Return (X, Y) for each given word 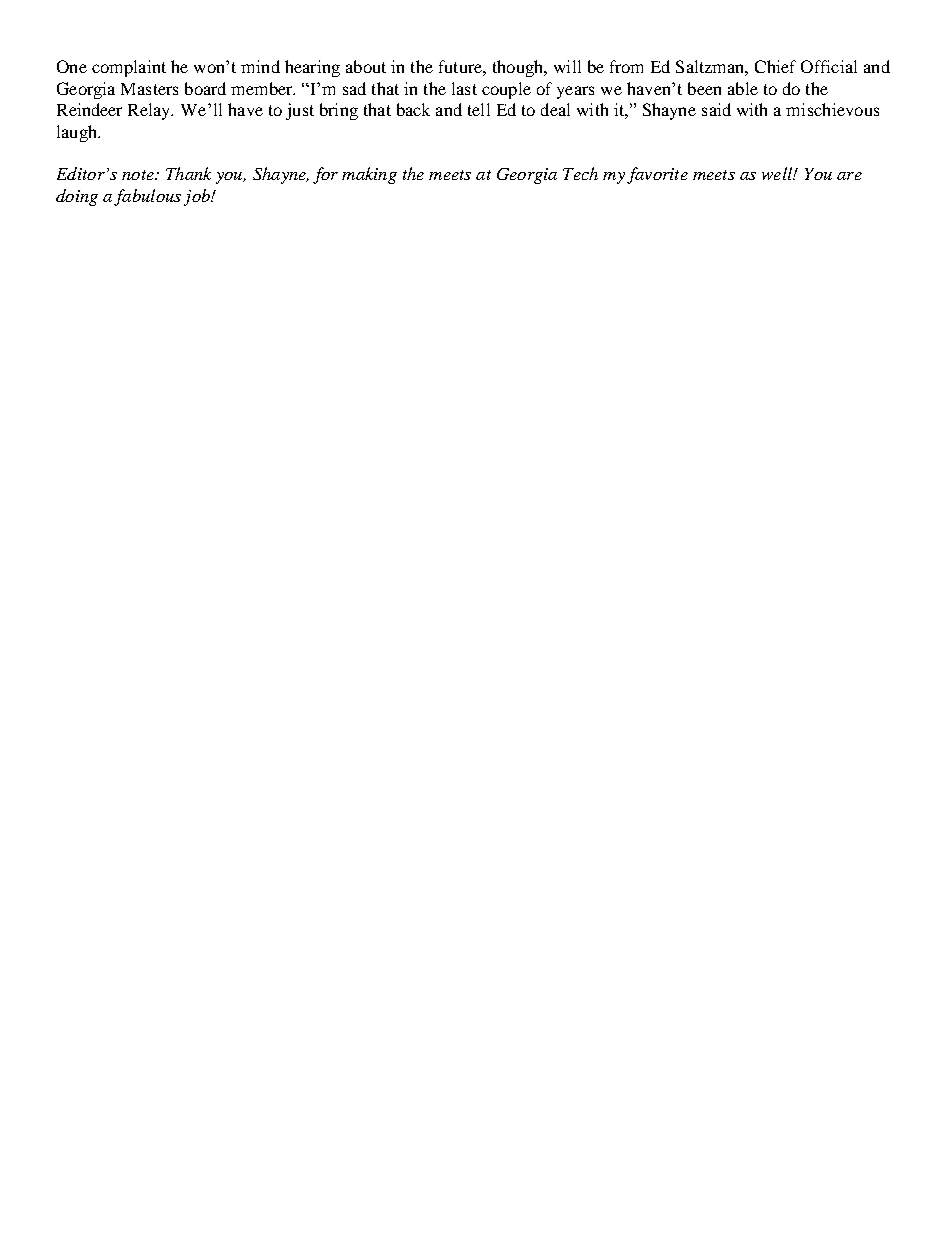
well (778, 173)
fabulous (147, 197)
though (519, 68)
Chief (775, 66)
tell (479, 109)
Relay (150, 111)
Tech (580, 173)
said (716, 109)
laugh (78, 133)
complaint (129, 68)
